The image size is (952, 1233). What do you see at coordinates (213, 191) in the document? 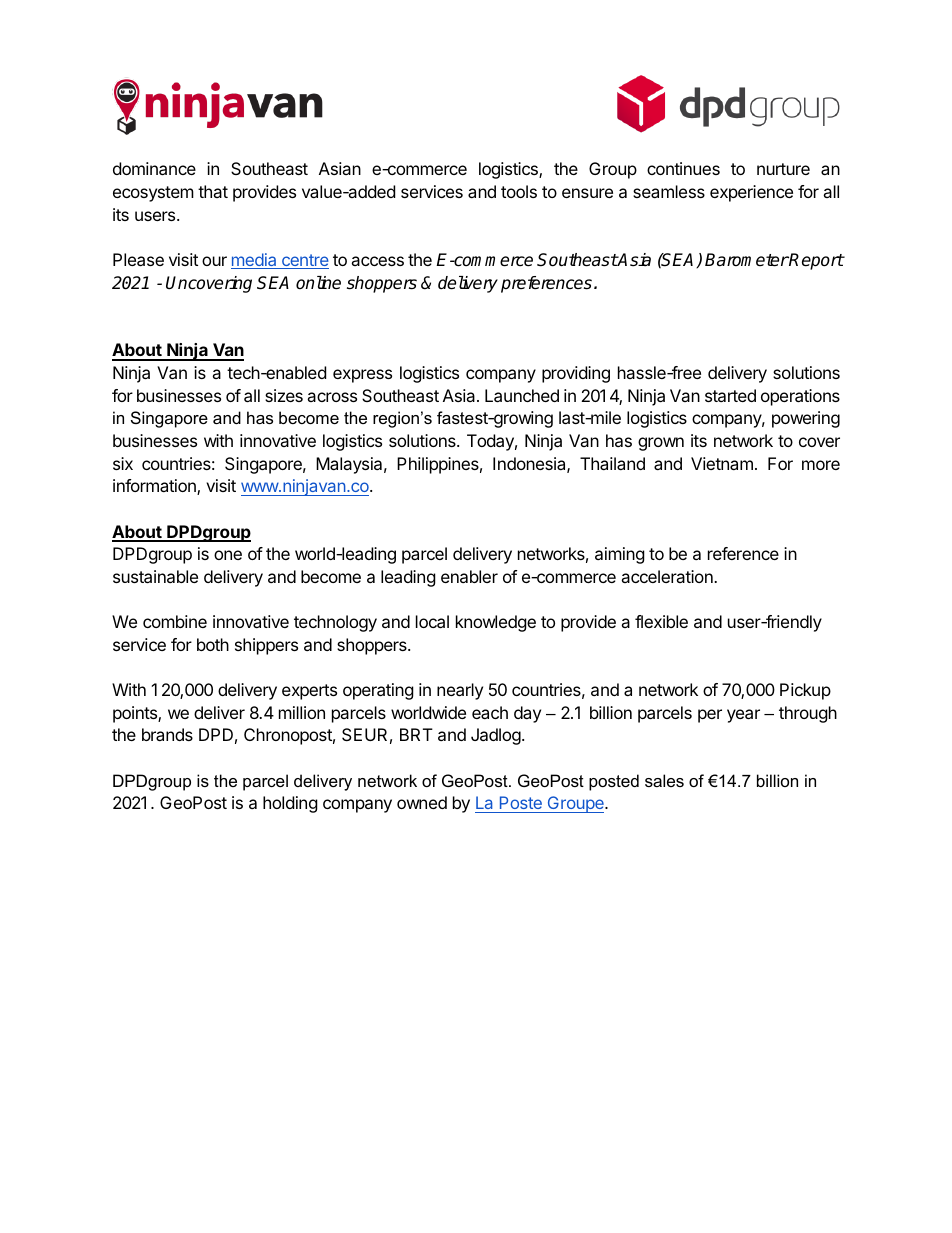
I see `that` at bounding box center [213, 191].
